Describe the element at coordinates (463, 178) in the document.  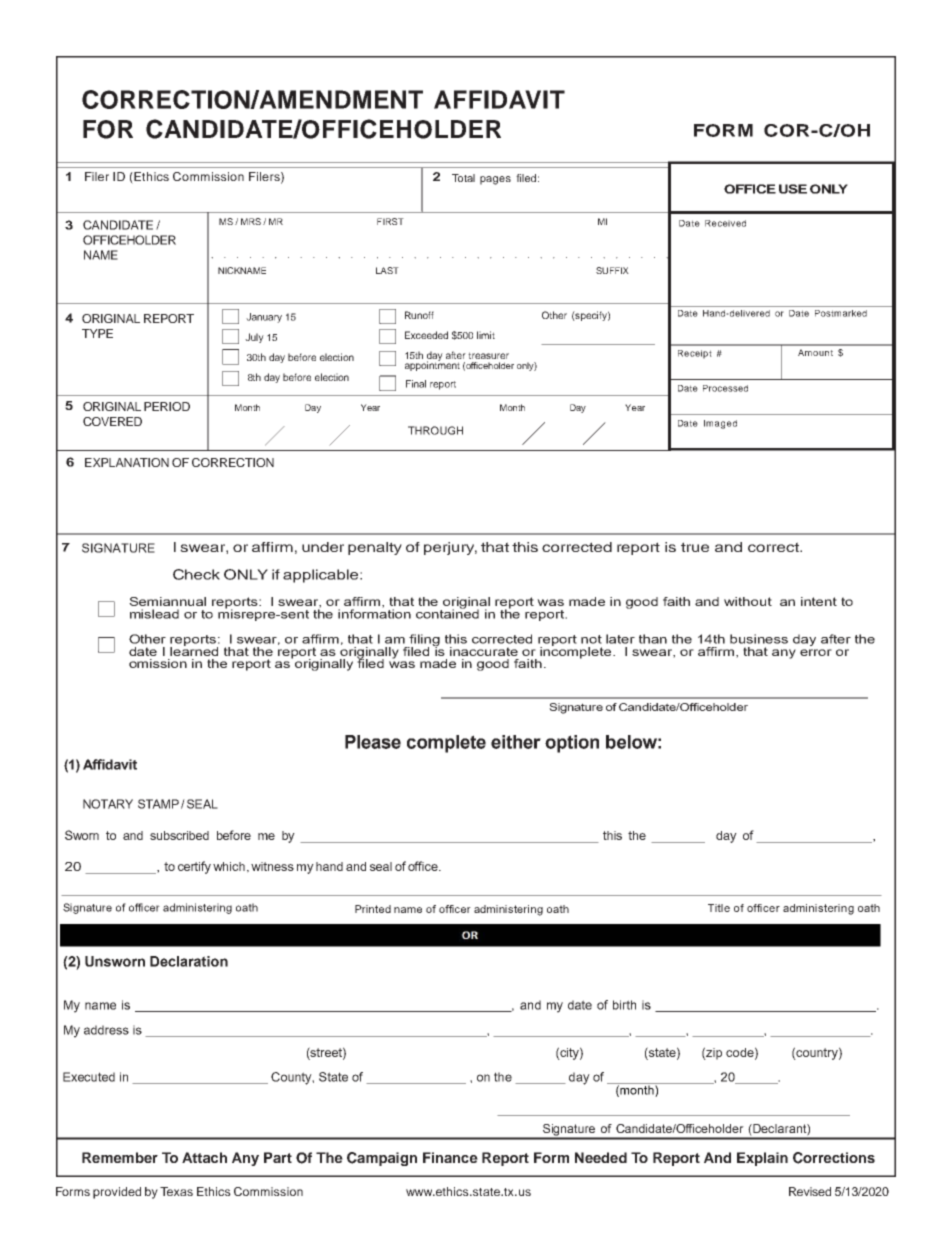
I see `Total` at that location.
